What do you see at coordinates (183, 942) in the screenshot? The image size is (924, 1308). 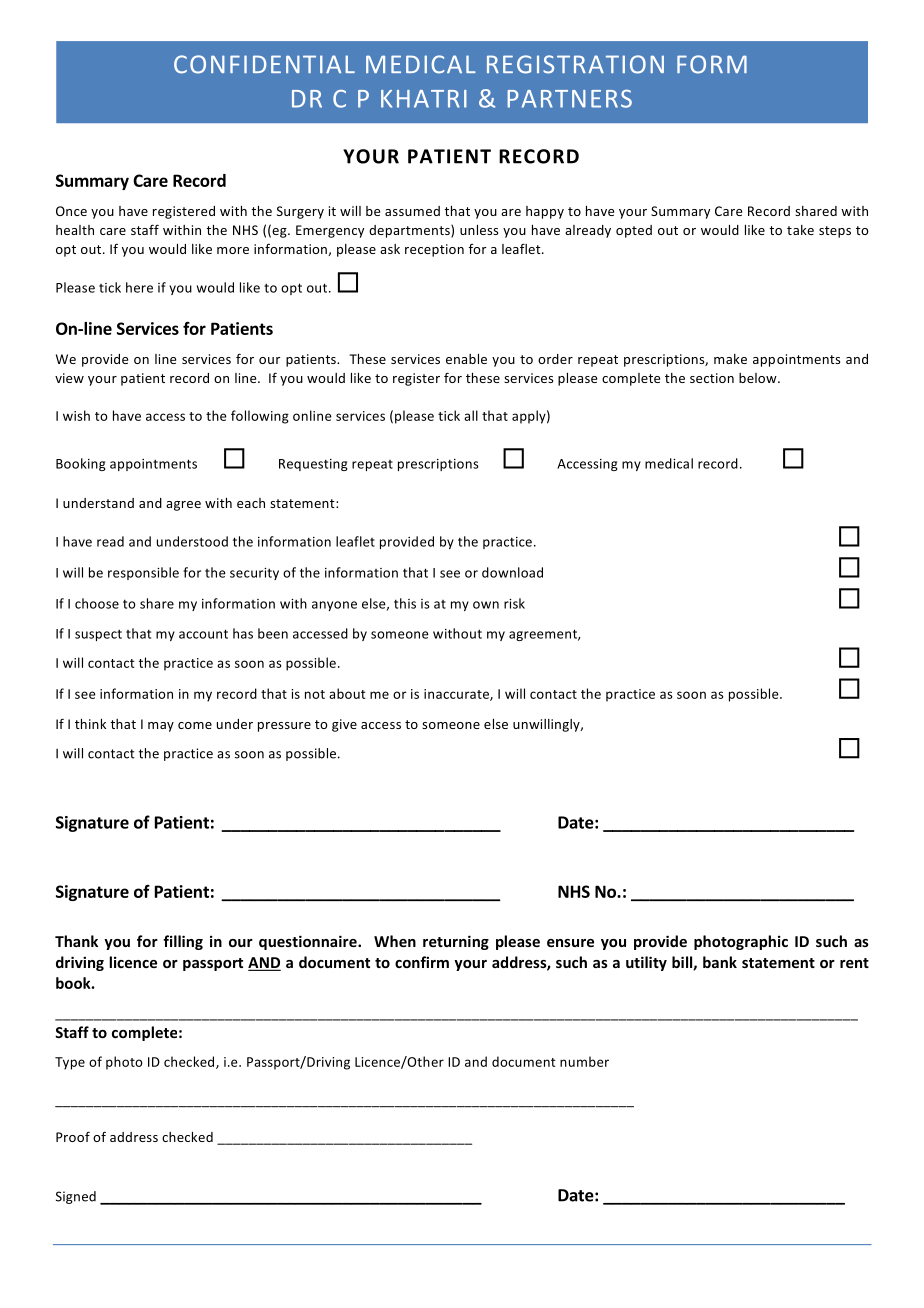 I see `filling` at bounding box center [183, 942].
